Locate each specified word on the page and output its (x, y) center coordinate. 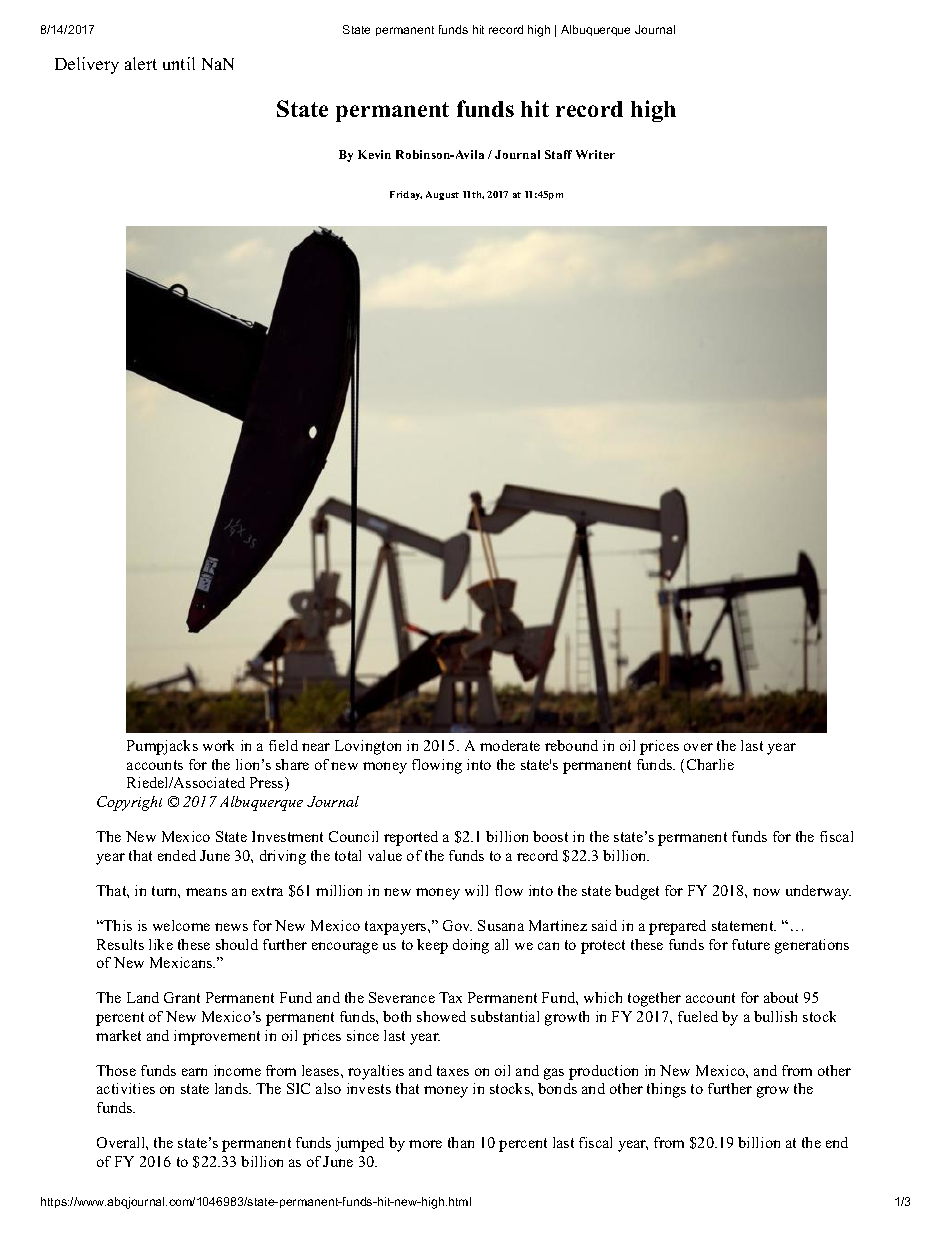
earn (194, 1072)
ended (177, 855)
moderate (510, 745)
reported (411, 838)
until (179, 63)
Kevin (374, 154)
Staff (558, 154)
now (766, 892)
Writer (595, 154)
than (461, 1142)
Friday (406, 195)
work (218, 745)
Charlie (710, 764)
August (442, 195)
